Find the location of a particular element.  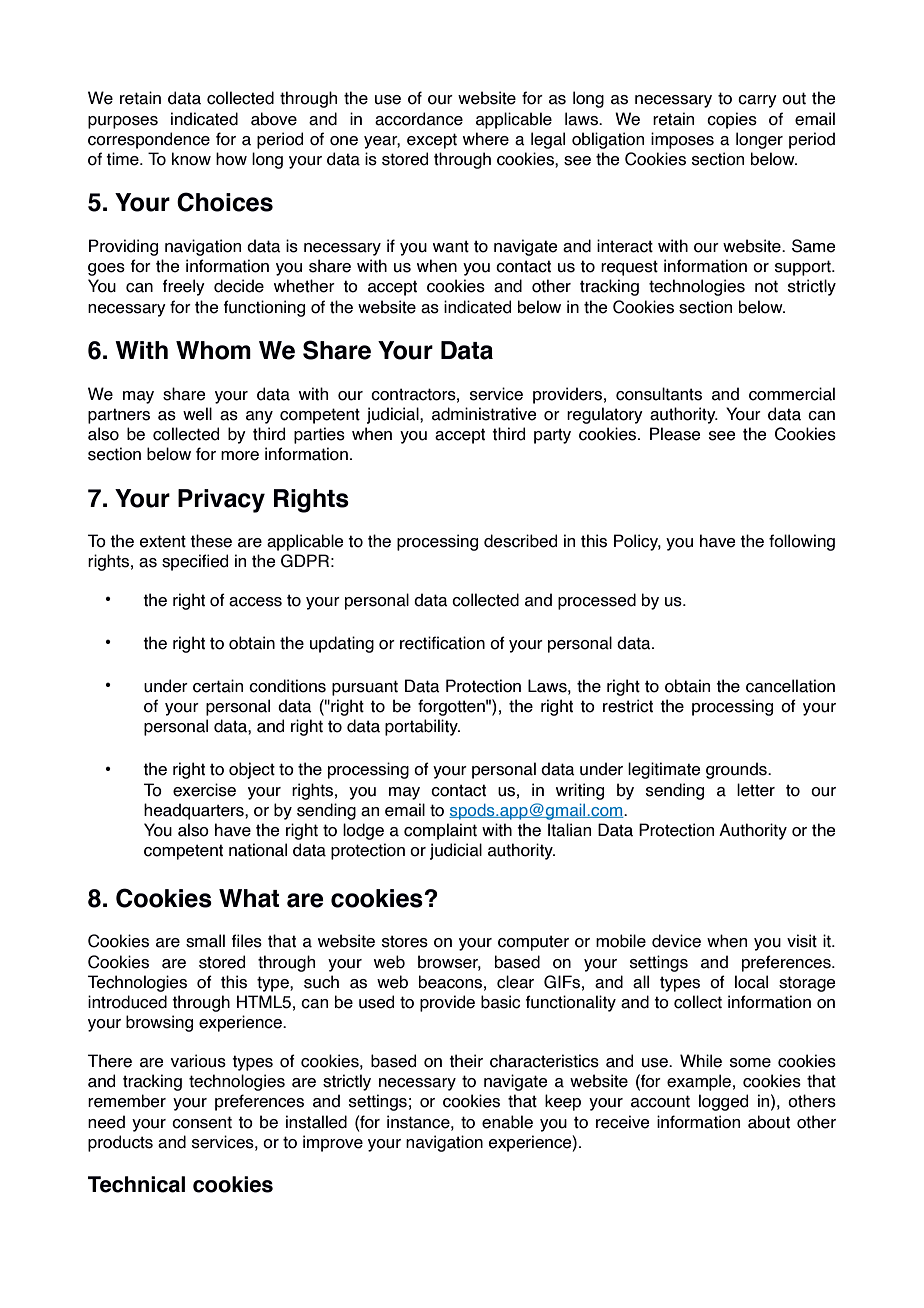

commercial is located at coordinates (792, 394).
